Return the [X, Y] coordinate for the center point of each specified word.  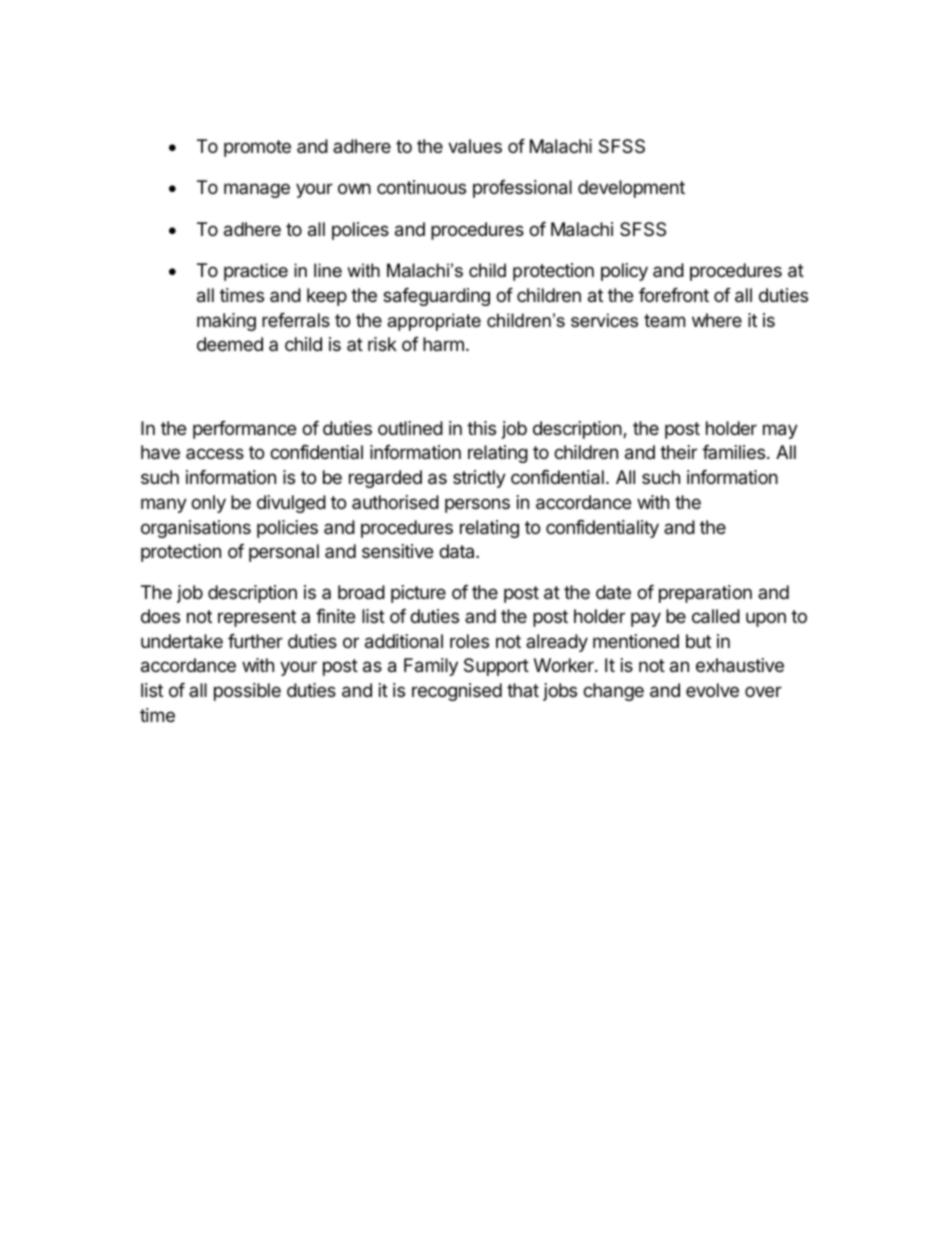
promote [257, 148]
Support [496, 667]
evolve [712, 690]
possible [247, 692]
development [631, 189]
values [475, 146]
